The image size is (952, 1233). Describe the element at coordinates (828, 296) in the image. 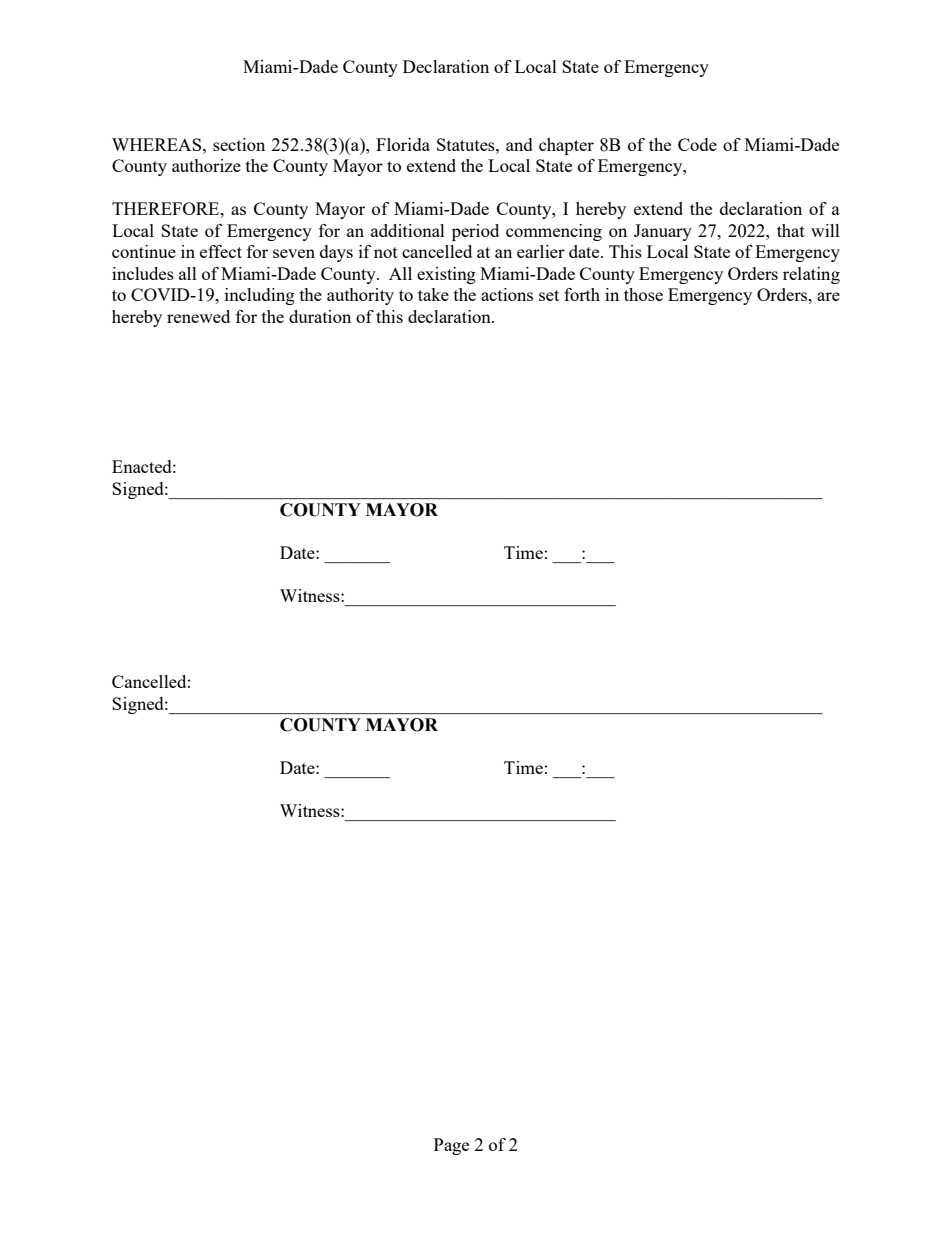

I see `are` at that location.
